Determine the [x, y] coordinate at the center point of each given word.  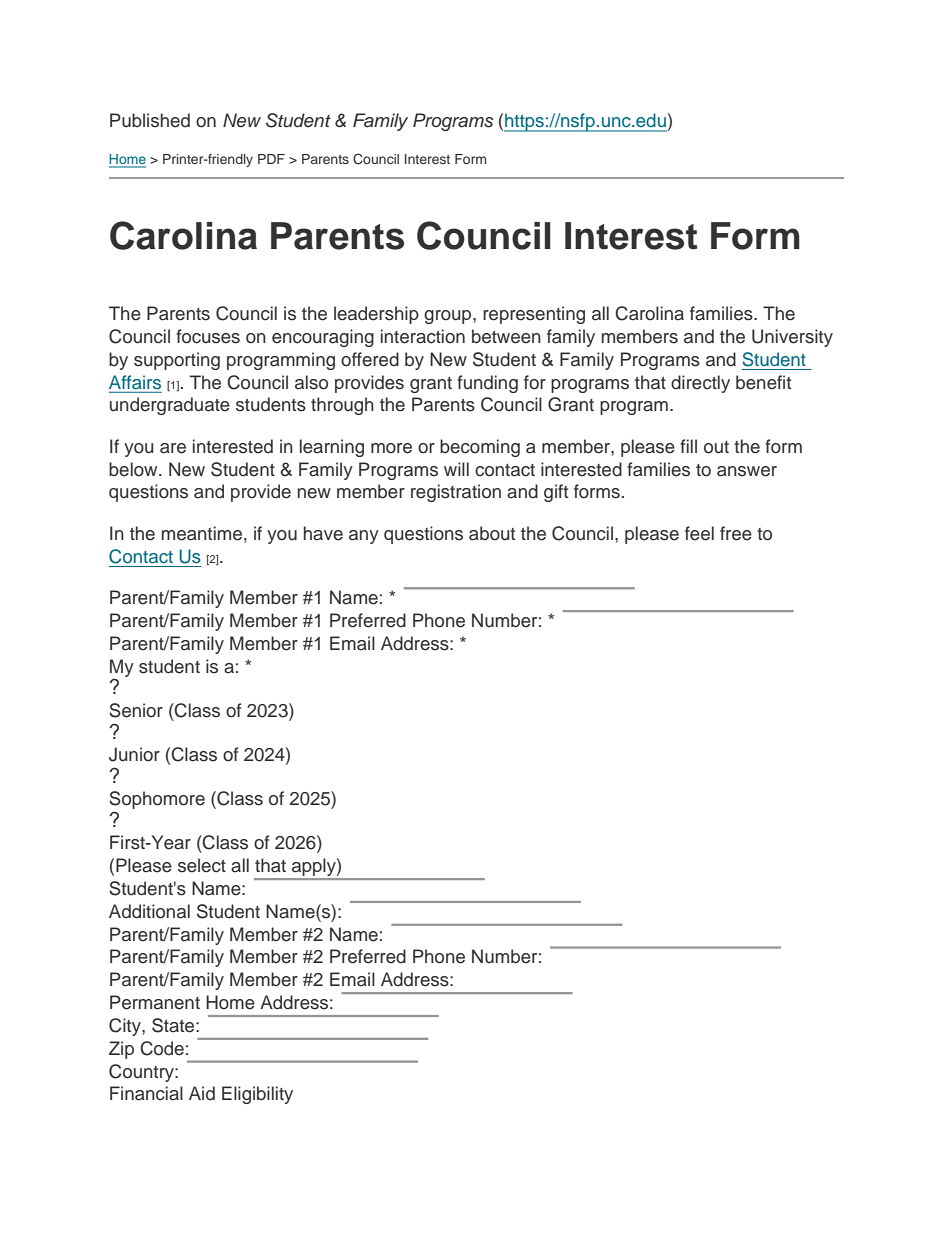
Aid [202, 1093]
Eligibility [257, 1095]
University [792, 338]
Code [162, 1048]
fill [688, 446]
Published [150, 120]
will [456, 469]
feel [699, 533]
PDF [271, 159]
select [202, 865]
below [134, 469]
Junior [134, 754]
